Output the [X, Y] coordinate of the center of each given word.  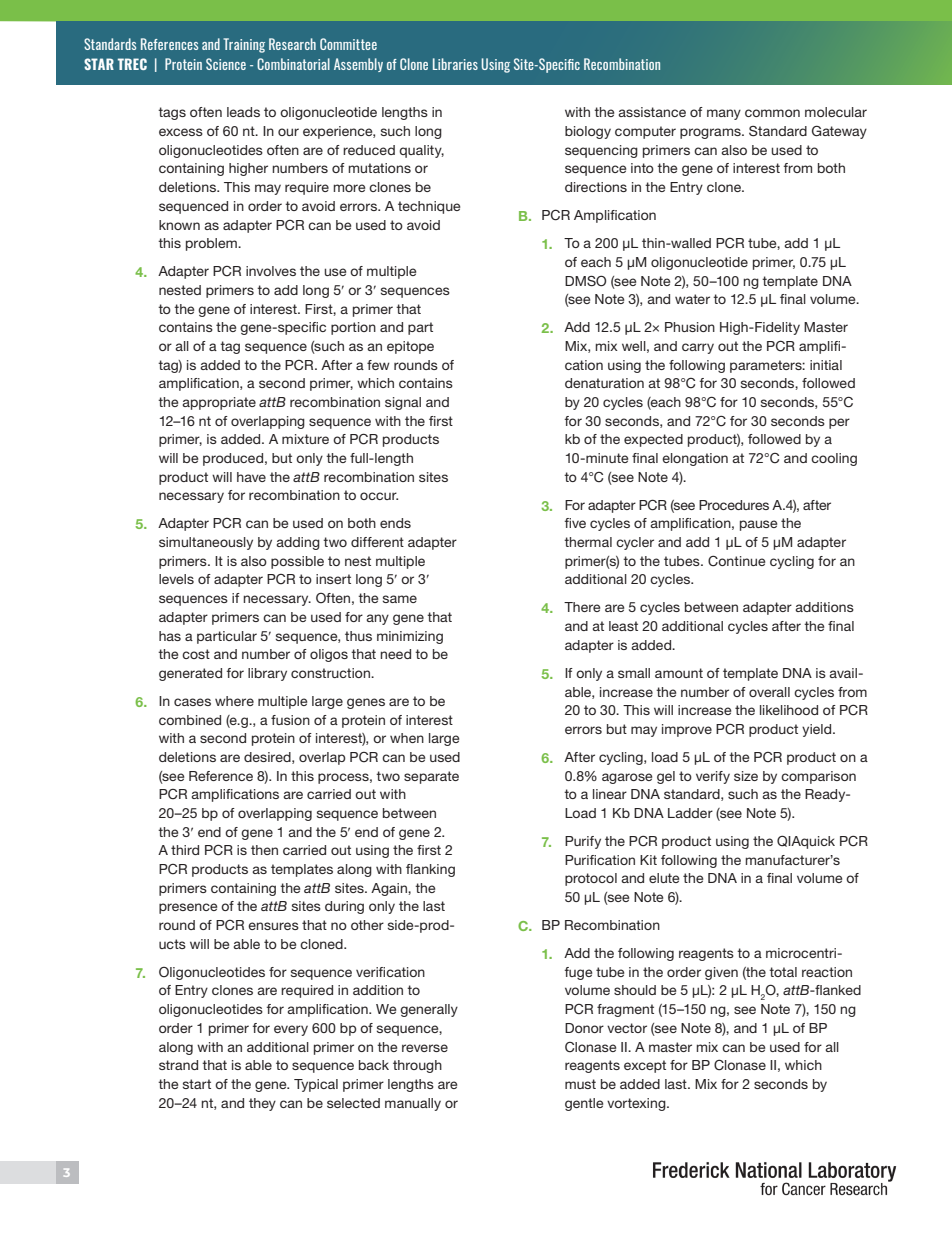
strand [178, 1065]
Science [226, 64]
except [645, 1066]
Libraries [455, 64]
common [772, 113]
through [417, 1066]
